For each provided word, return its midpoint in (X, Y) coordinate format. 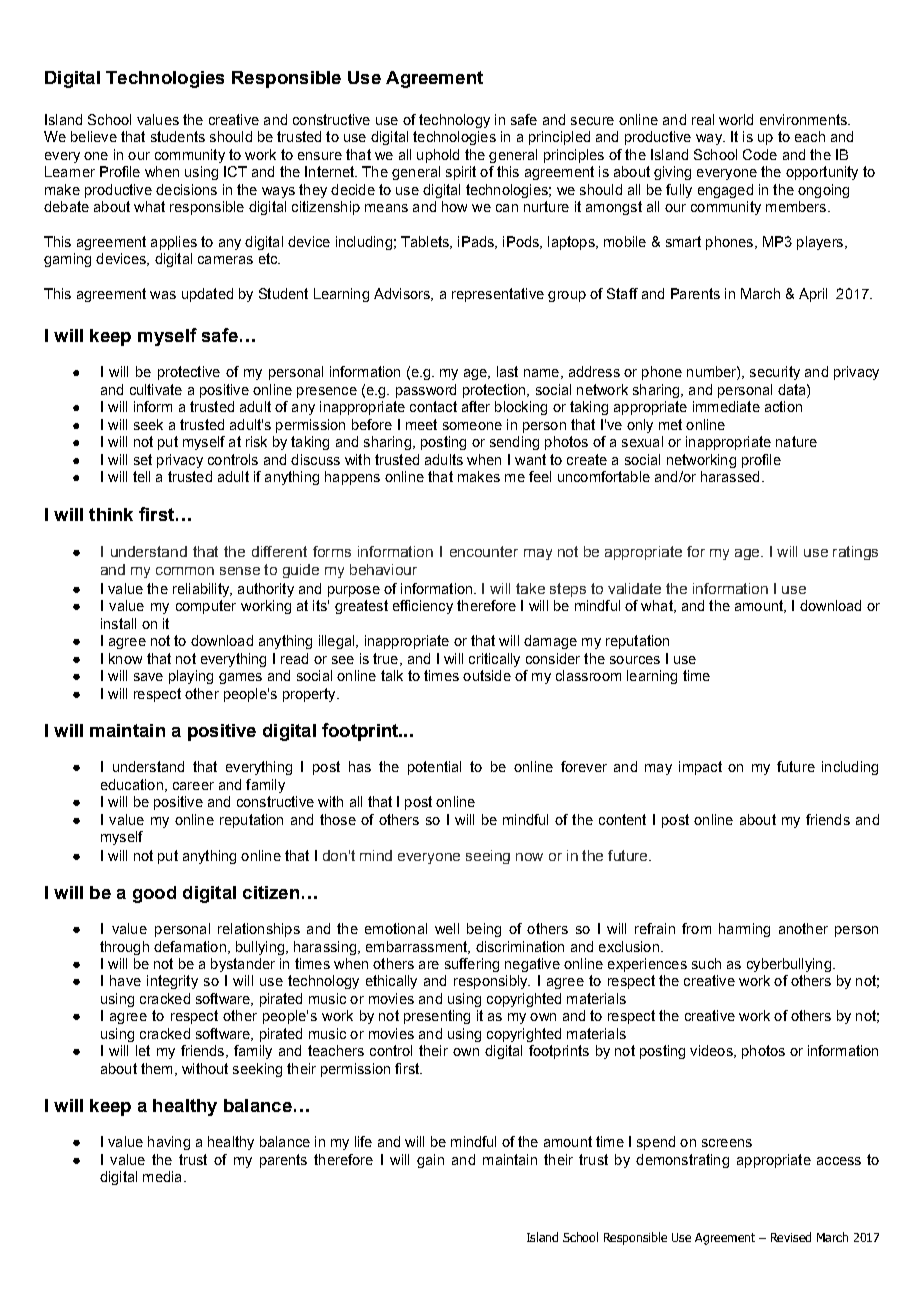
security (775, 373)
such (706, 963)
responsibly (492, 982)
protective (189, 373)
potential (434, 768)
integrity (172, 982)
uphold (438, 156)
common (185, 571)
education (132, 784)
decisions (186, 189)
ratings (855, 553)
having (169, 1143)
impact (700, 768)
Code (760, 154)
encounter (484, 551)
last (507, 371)
